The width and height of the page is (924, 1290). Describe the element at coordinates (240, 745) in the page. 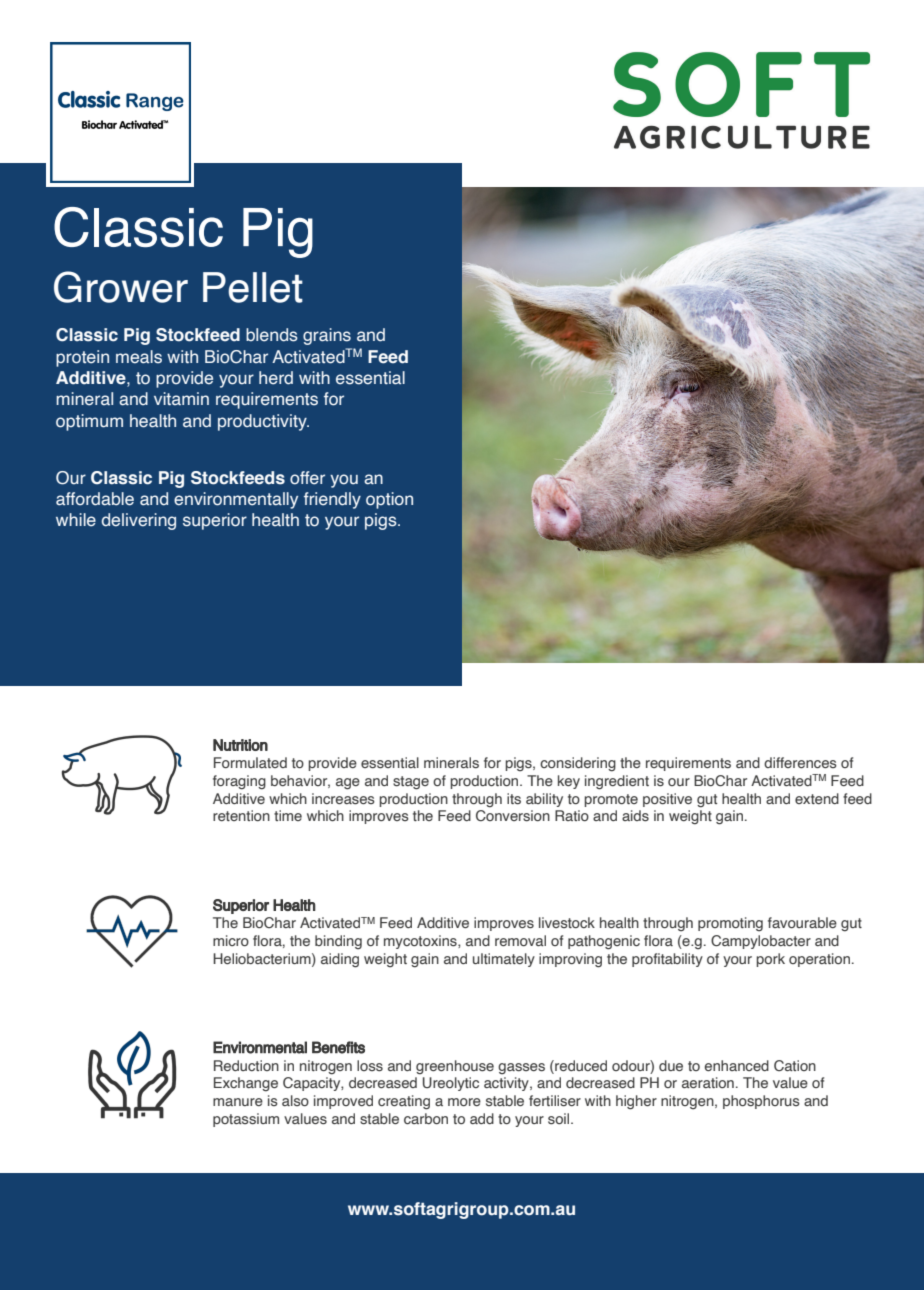

I see `Nutrition` at that location.
